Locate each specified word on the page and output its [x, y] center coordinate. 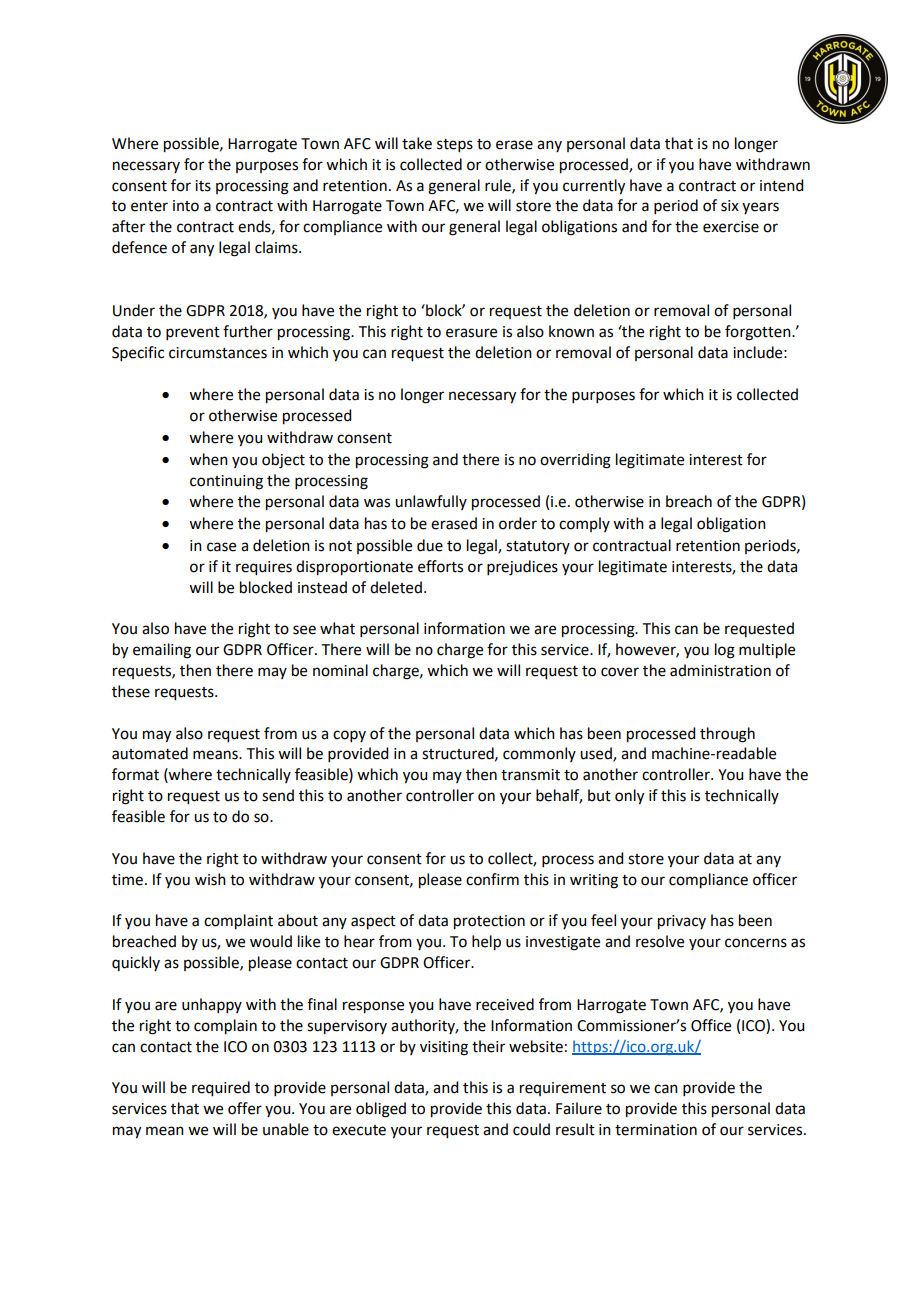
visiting [444, 1048]
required [221, 1089]
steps [455, 145]
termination [656, 1130]
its [203, 186]
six [730, 206]
